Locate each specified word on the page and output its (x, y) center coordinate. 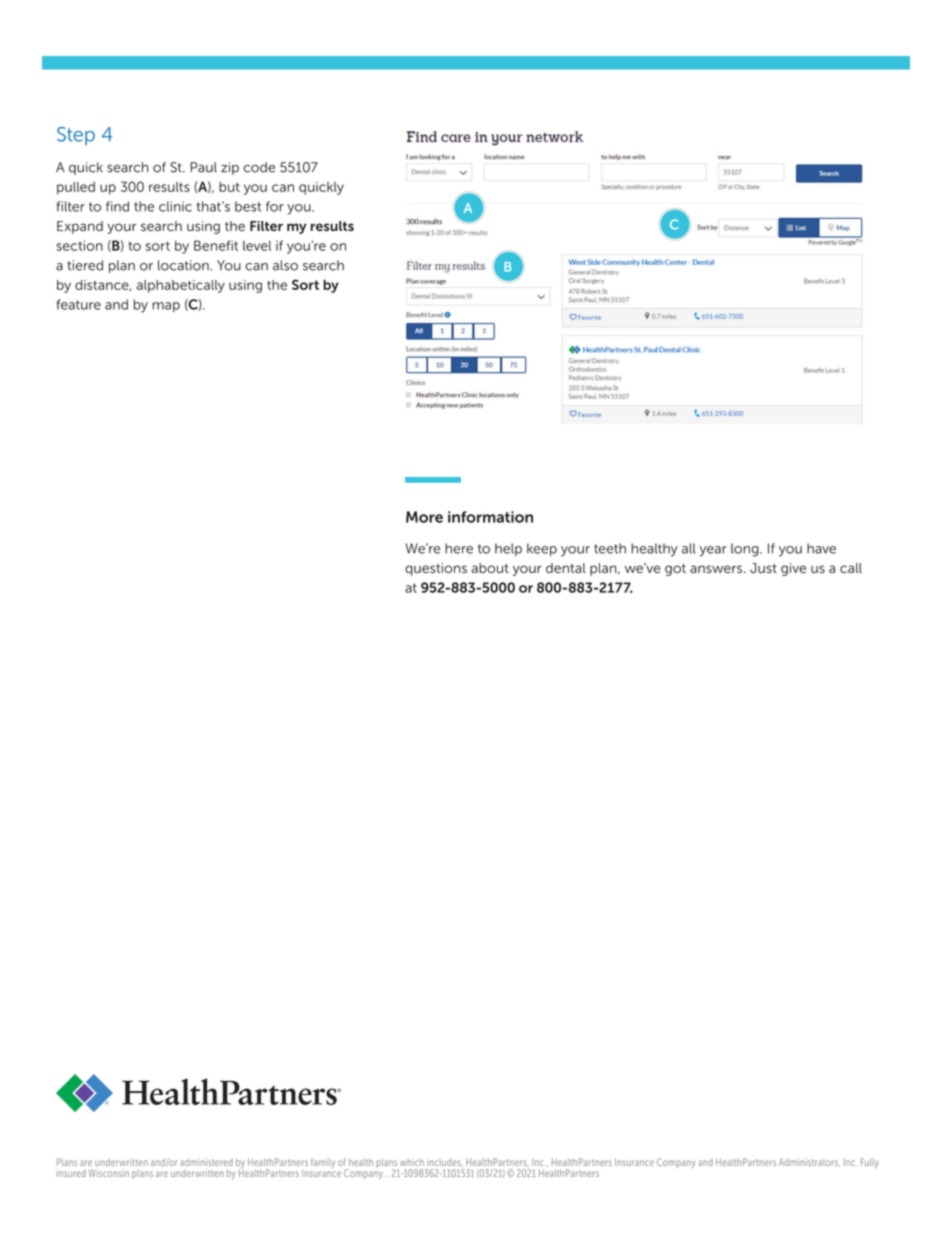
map (166, 307)
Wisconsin (109, 1173)
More (424, 517)
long (746, 550)
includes (445, 1162)
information (490, 517)
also (285, 265)
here (459, 548)
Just (763, 568)
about (490, 568)
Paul (203, 167)
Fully (870, 1163)
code (259, 167)
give (793, 569)
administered (206, 1162)
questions (436, 569)
